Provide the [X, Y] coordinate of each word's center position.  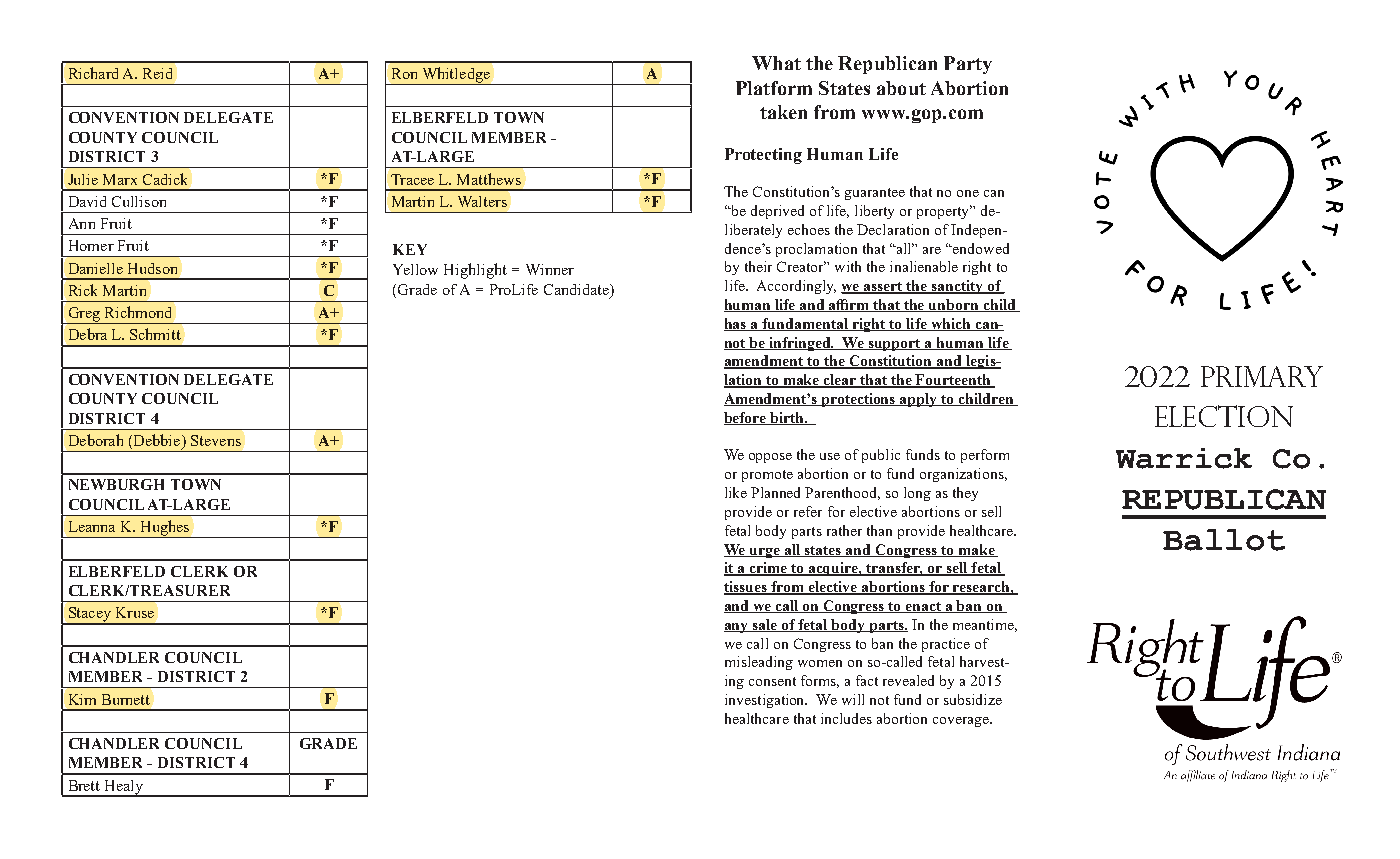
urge [765, 553]
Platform [774, 88]
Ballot [1224, 540]
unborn [954, 305]
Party [968, 65]
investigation [766, 701]
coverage [962, 722]
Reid [157, 73]
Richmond [138, 312]
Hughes [165, 529]
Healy [124, 788]
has [736, 324]
